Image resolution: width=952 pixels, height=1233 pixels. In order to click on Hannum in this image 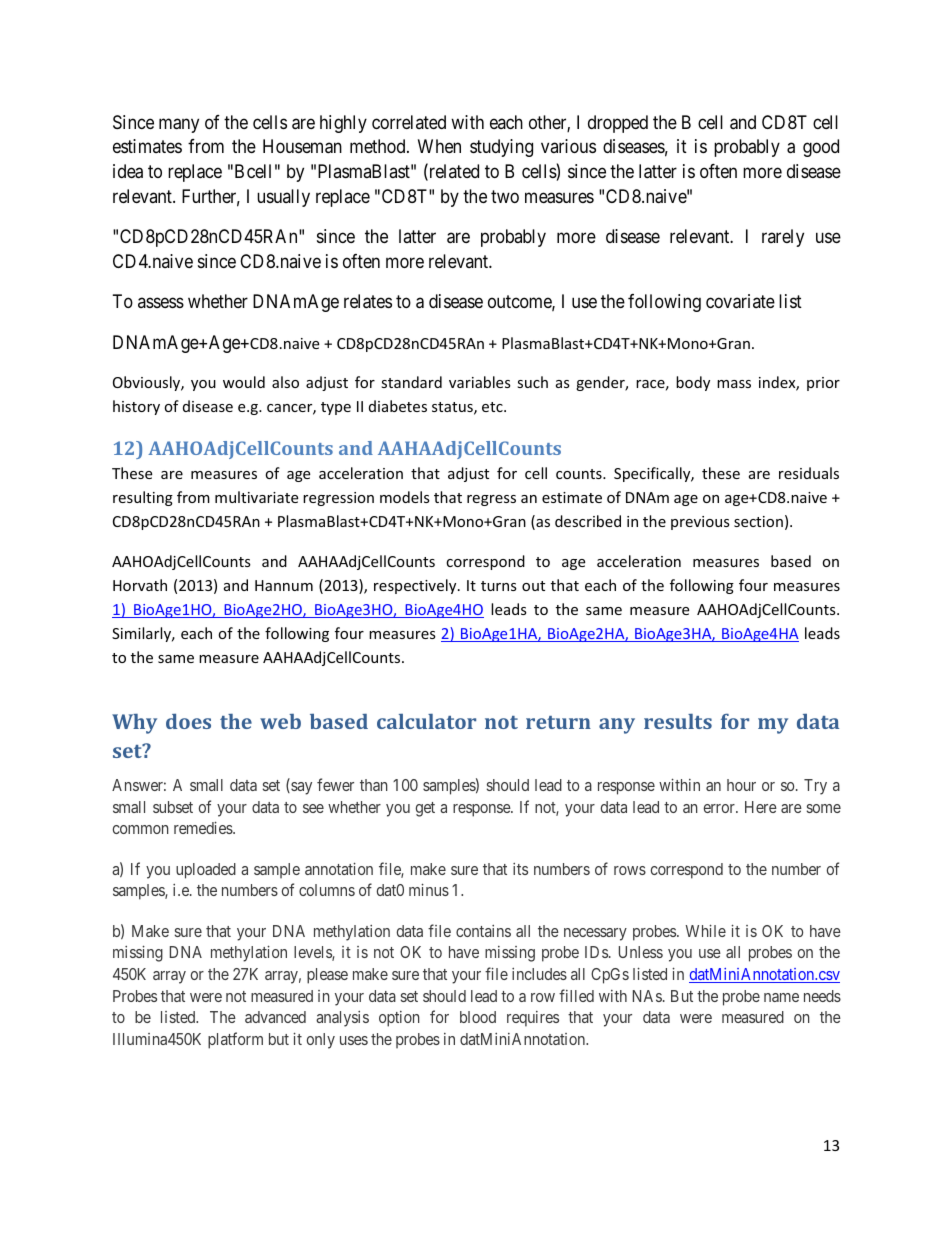, I will do `click(284, 585)`.
